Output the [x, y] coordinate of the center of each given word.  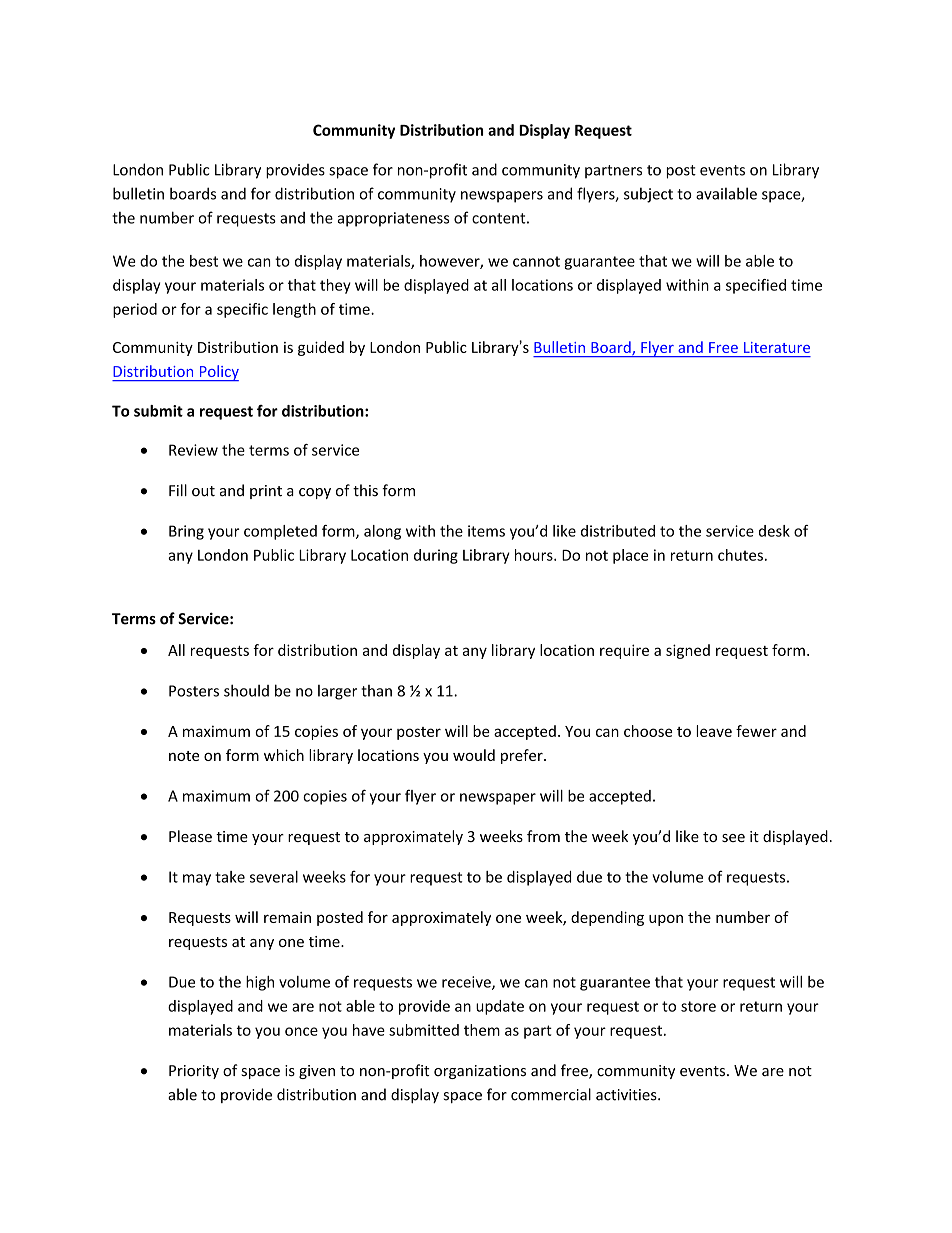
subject [648, 195]
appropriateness [393, 219]
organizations [480, 1072]
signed [688, 651]
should [246, 690]
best [204, 261]
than [376, 691]
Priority [194, 1072]
